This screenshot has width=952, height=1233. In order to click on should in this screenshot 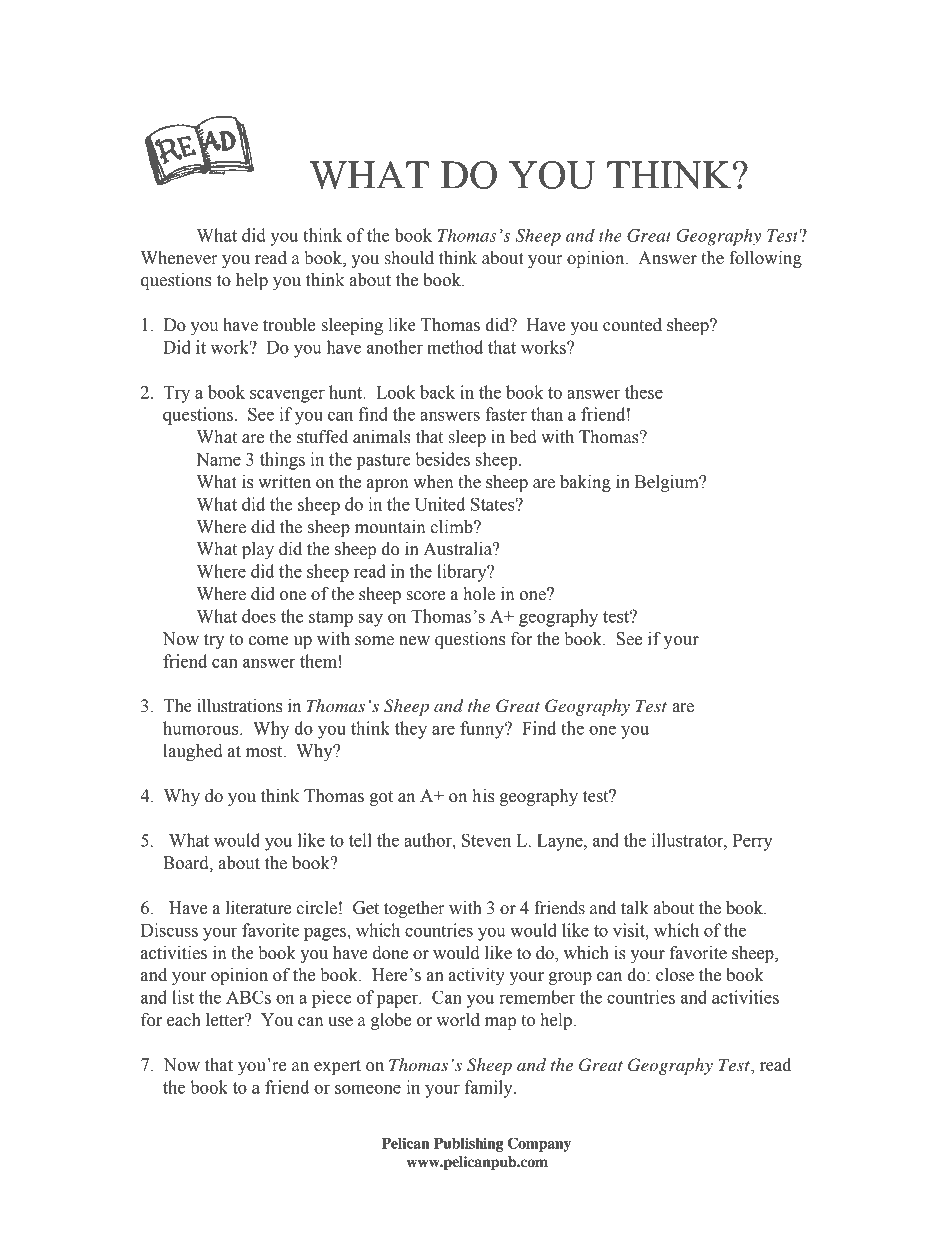, I will do `click(409, 258)`.
